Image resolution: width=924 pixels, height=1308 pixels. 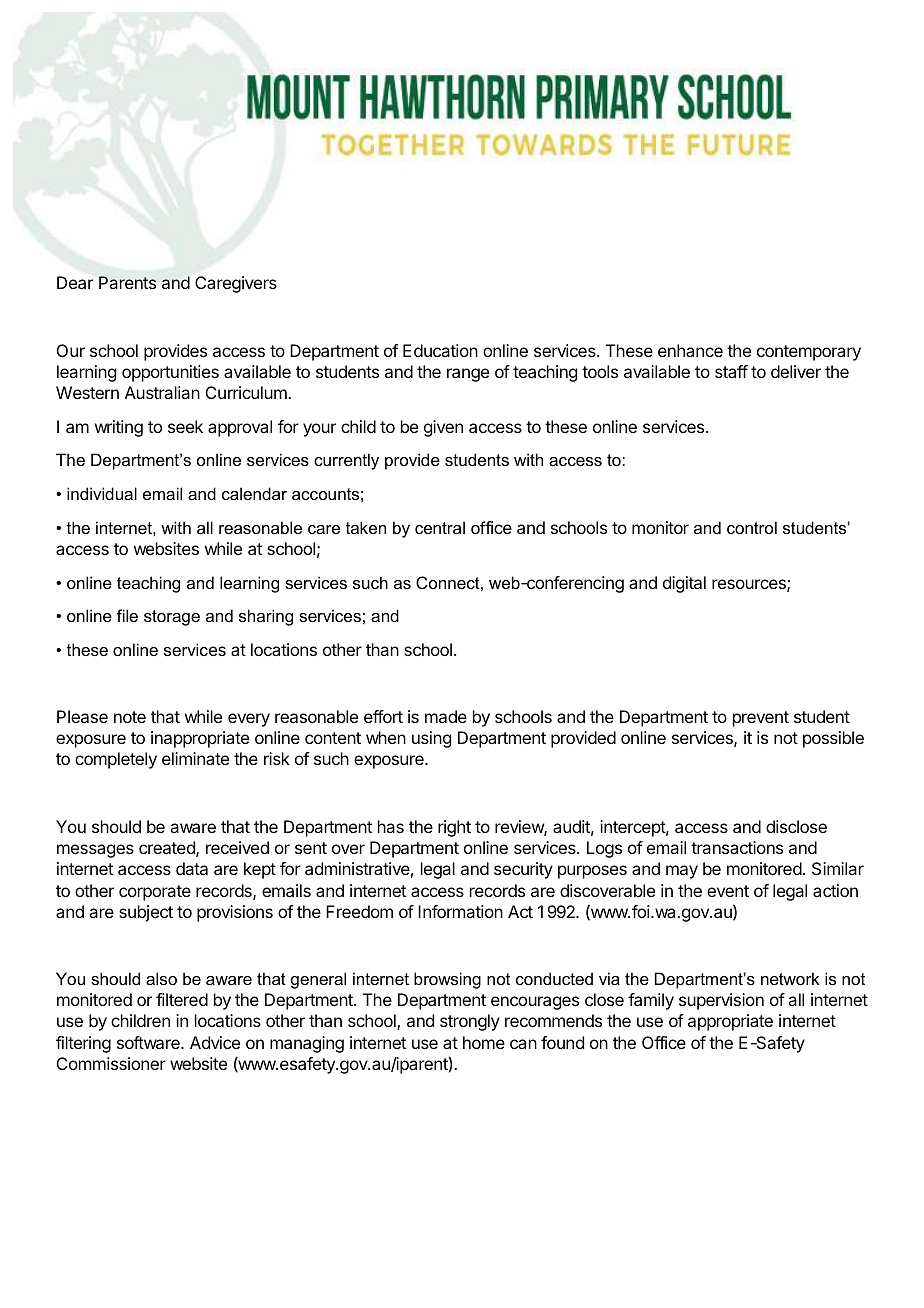 What do you see at coordinates (195, 758) in the page?
I see `eliminate` at bounding box center [195, 758].
